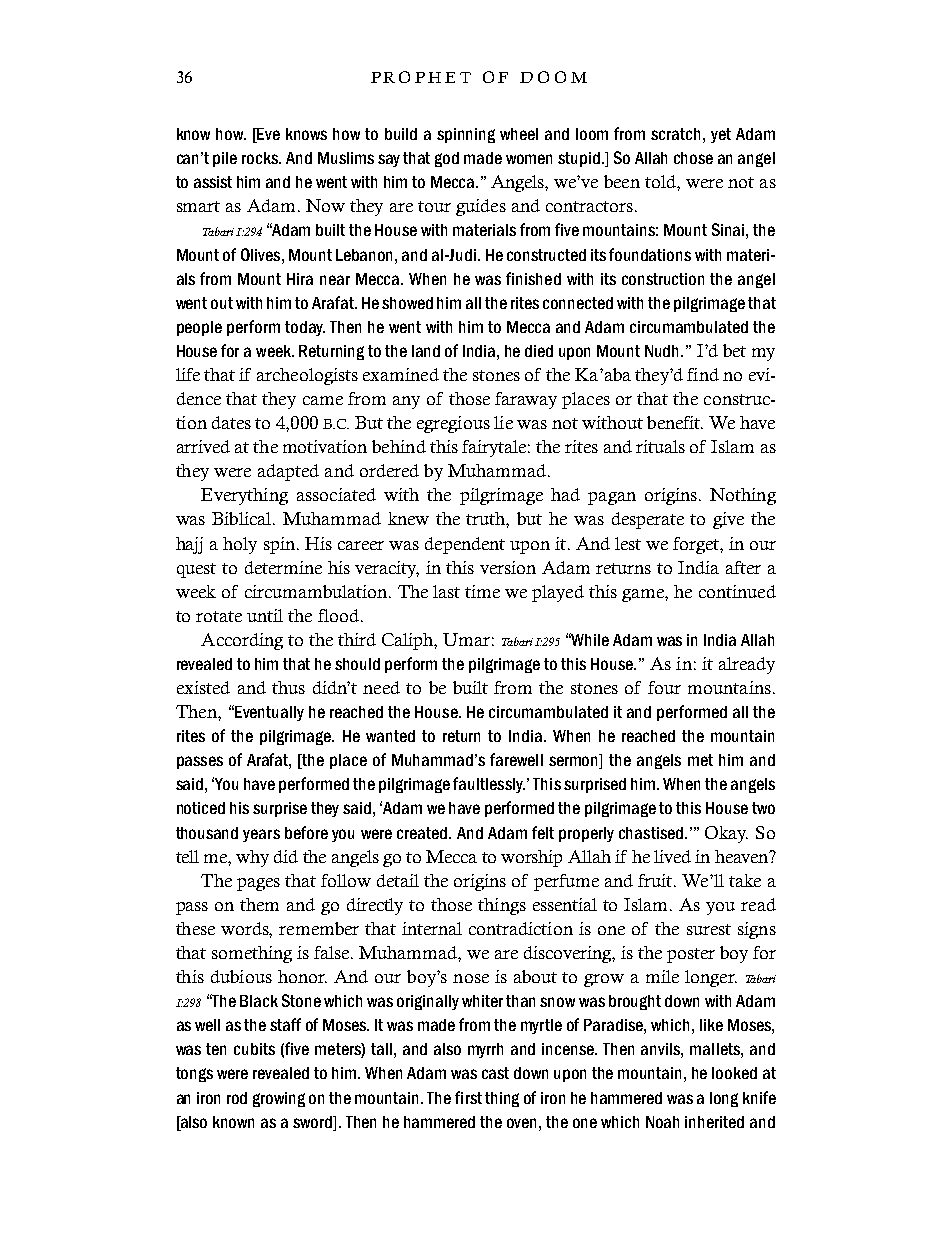 This screenshot has height=1233, width=952. I want to click on archeologists, so click(307, 376).
